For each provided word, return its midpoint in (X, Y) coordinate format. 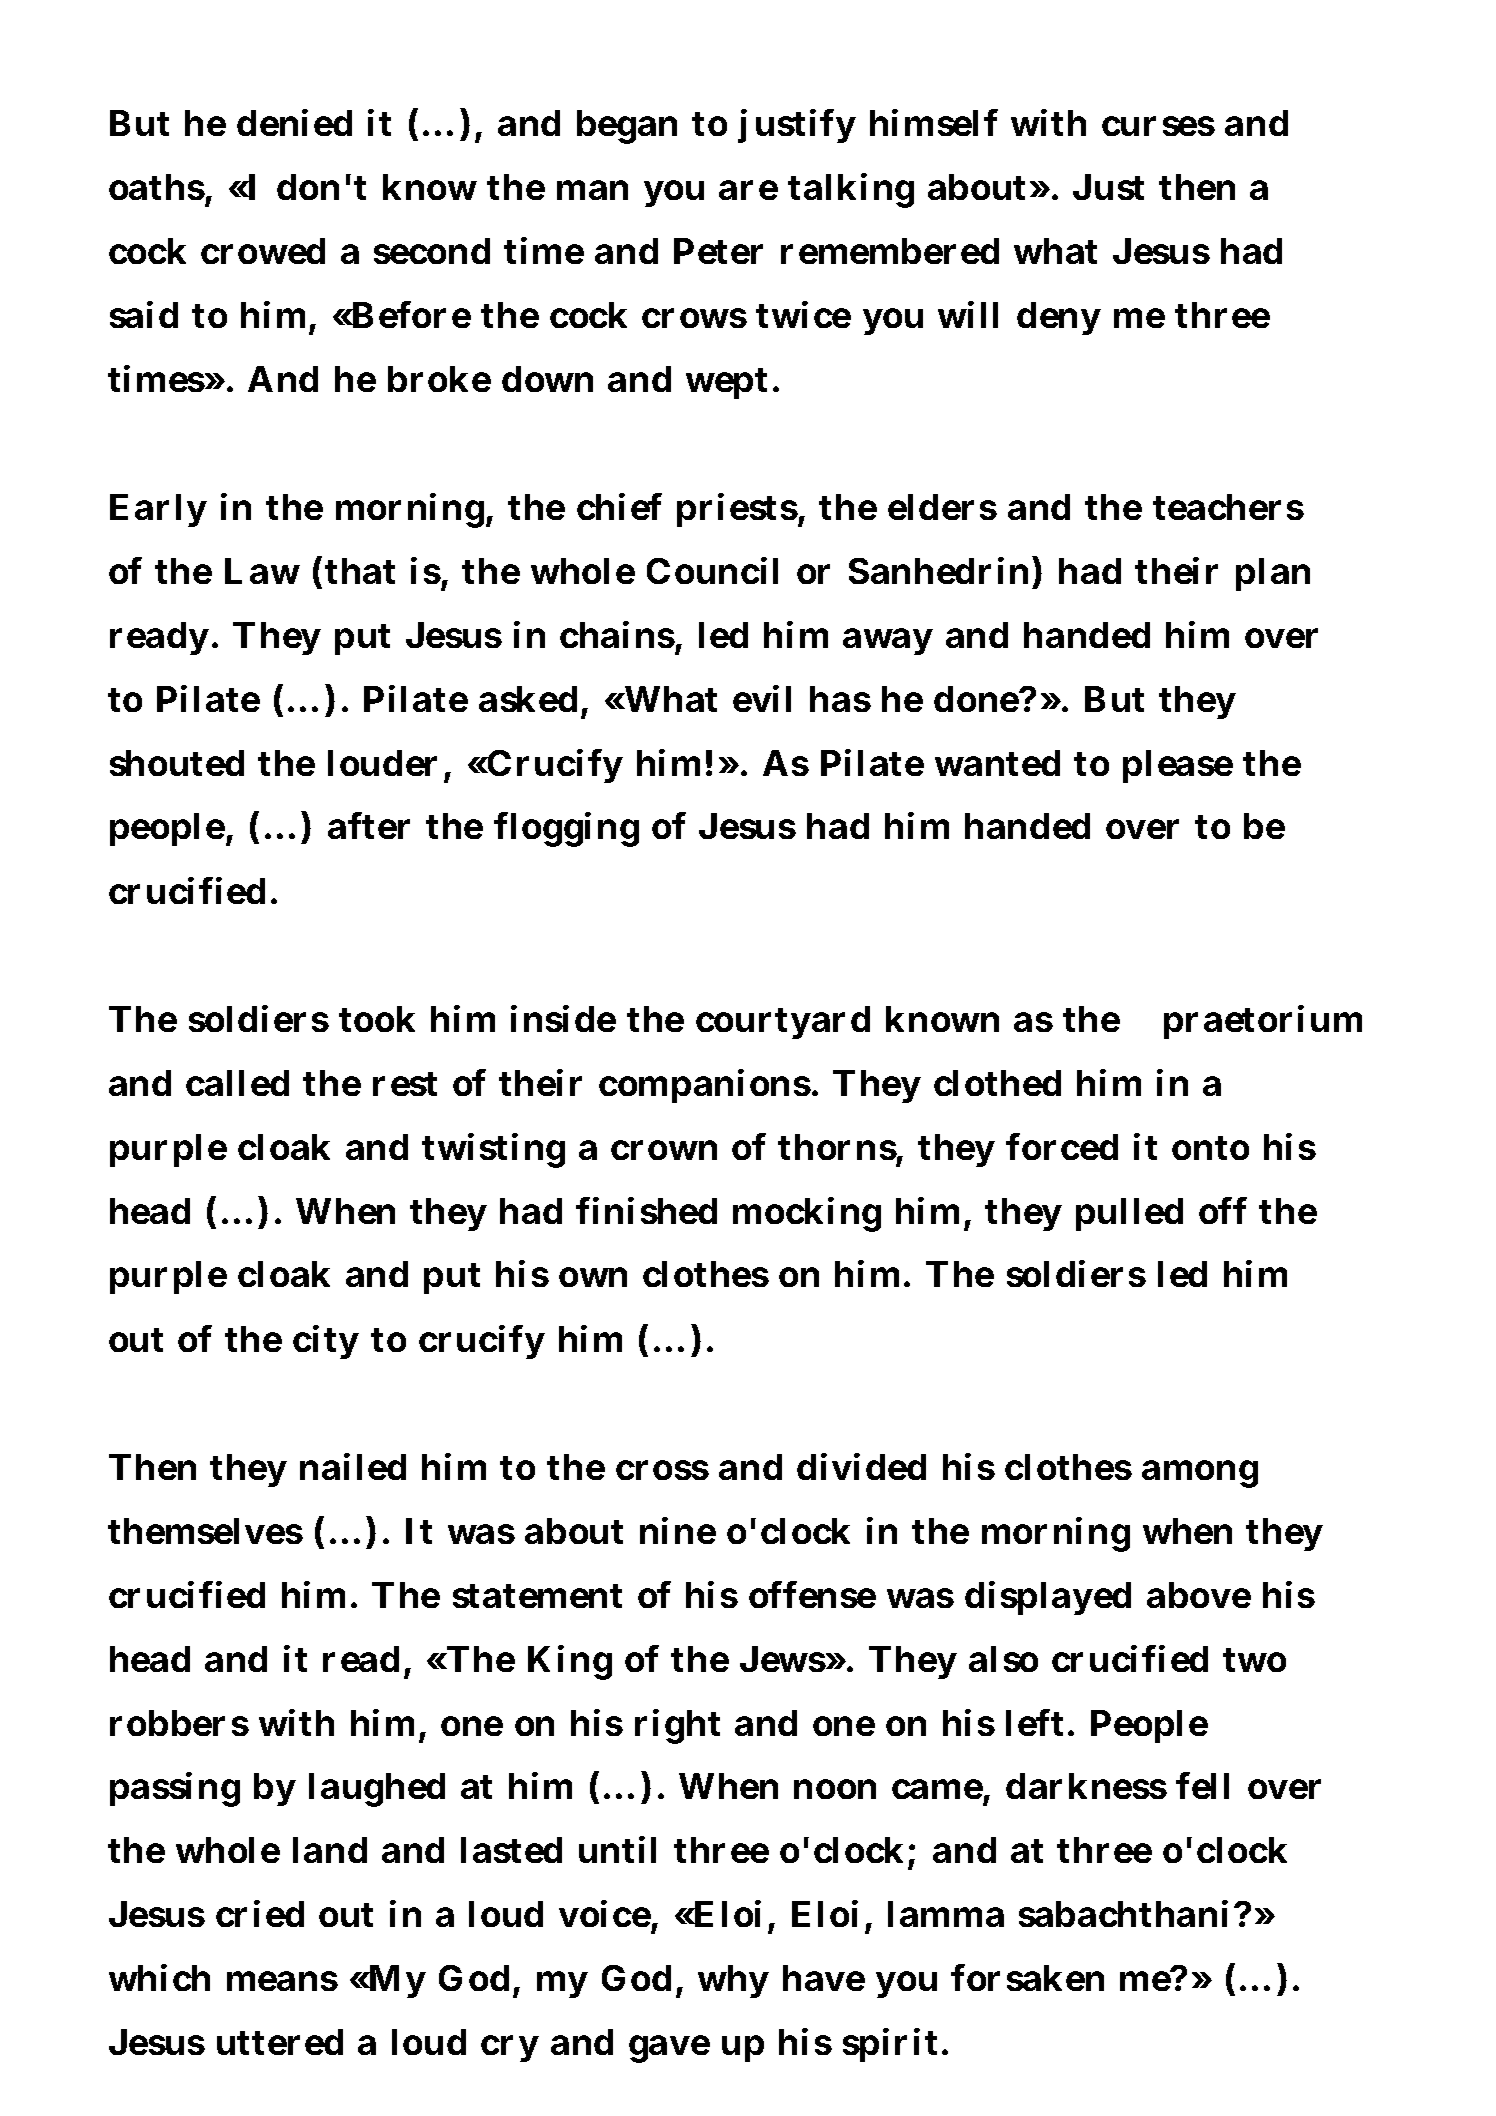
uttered (280, 2042)
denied (294, 122)
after (369, 826)
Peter (718, 251)
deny (1058, 318)
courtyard (783, 1022)
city (326, 1342)
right (677, 1726)
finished (646, 1210)
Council (712, 570)
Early (158, 510)
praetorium (1263, 1022)
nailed (353, 1467)
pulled (1129, 1214)
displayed (1048, 1598)
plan (1273, 574)
